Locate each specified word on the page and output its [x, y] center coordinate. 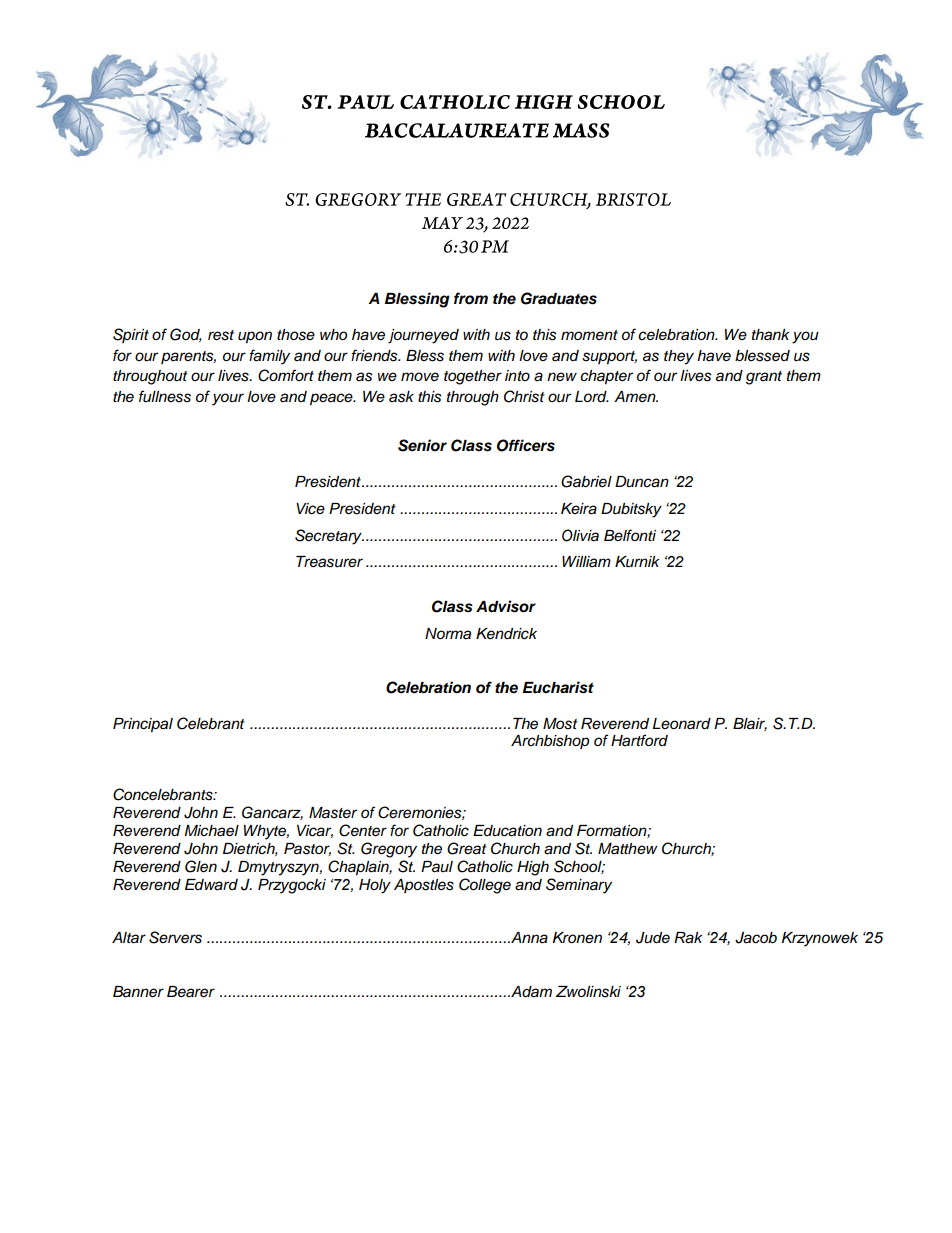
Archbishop [550, 742]
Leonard [682, 724]
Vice [310, 509]
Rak [688, 938]
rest [221, 335]
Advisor [506, 606]
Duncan [642, 482]
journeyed [423, 336]
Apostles [424, 886]
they [679, 357]
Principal [143, 725]
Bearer [191, 992]
